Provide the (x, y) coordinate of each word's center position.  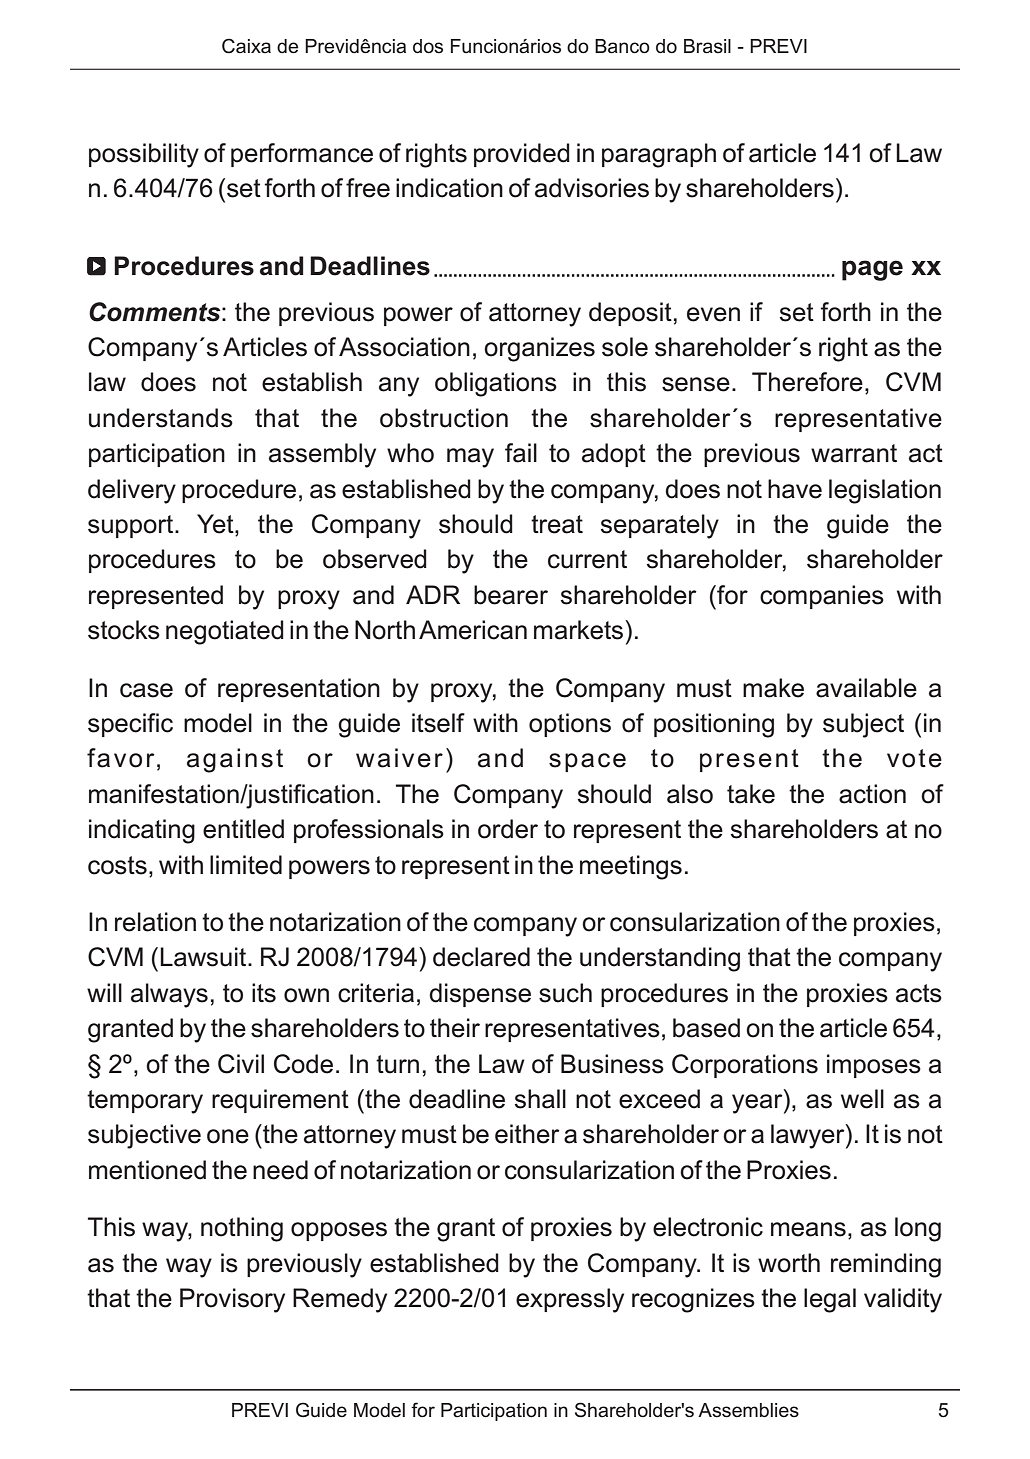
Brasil (707, 46)
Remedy (340, 1300)
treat (557, 524)
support (132, 526)
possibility (144, 155)
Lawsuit (204, 957)
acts (919, 993)
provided (522, 155)
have (795, 489)
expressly (570, 1300)
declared (481, 957)
